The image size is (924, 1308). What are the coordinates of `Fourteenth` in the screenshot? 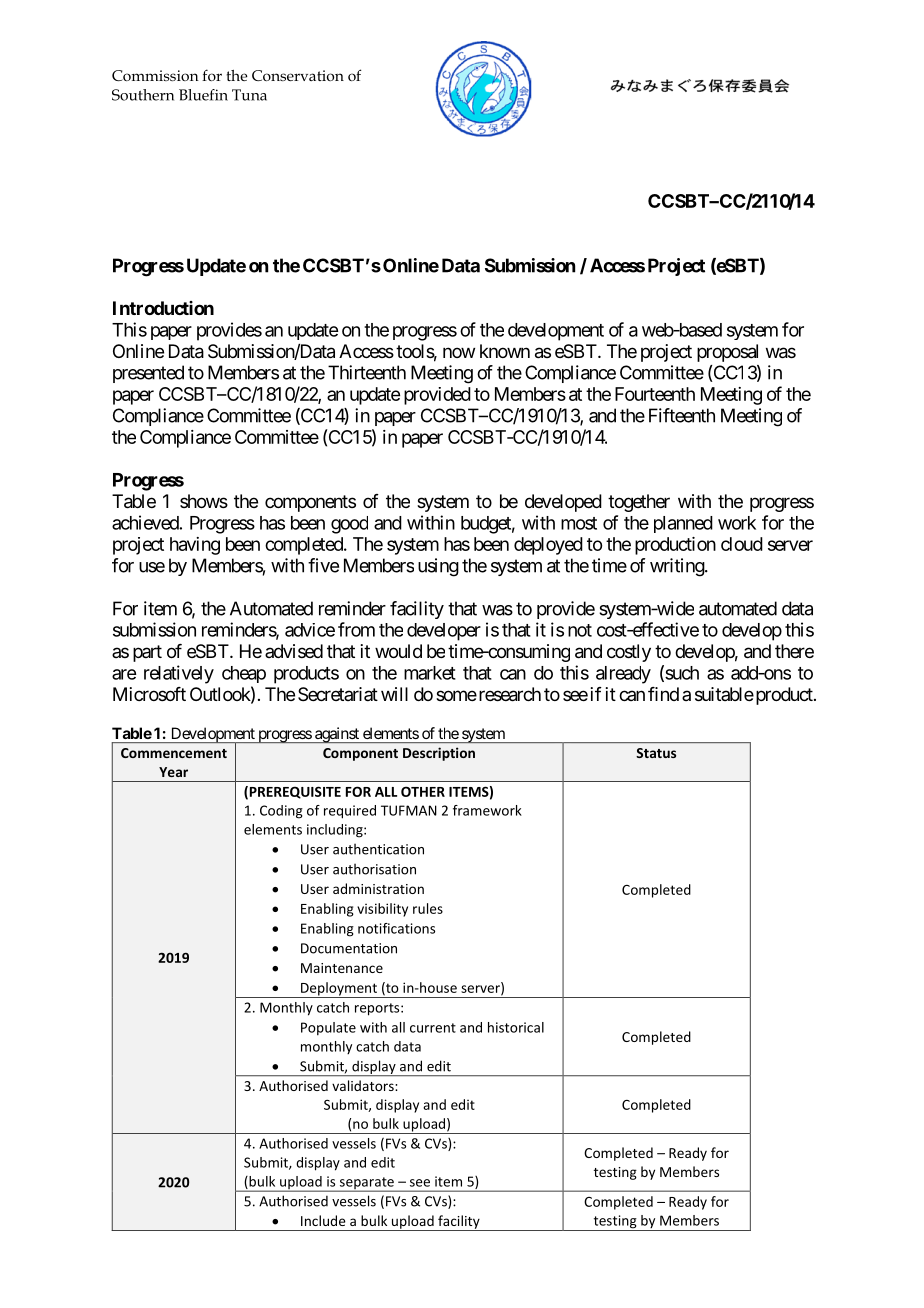 It's located at (655, 394).
